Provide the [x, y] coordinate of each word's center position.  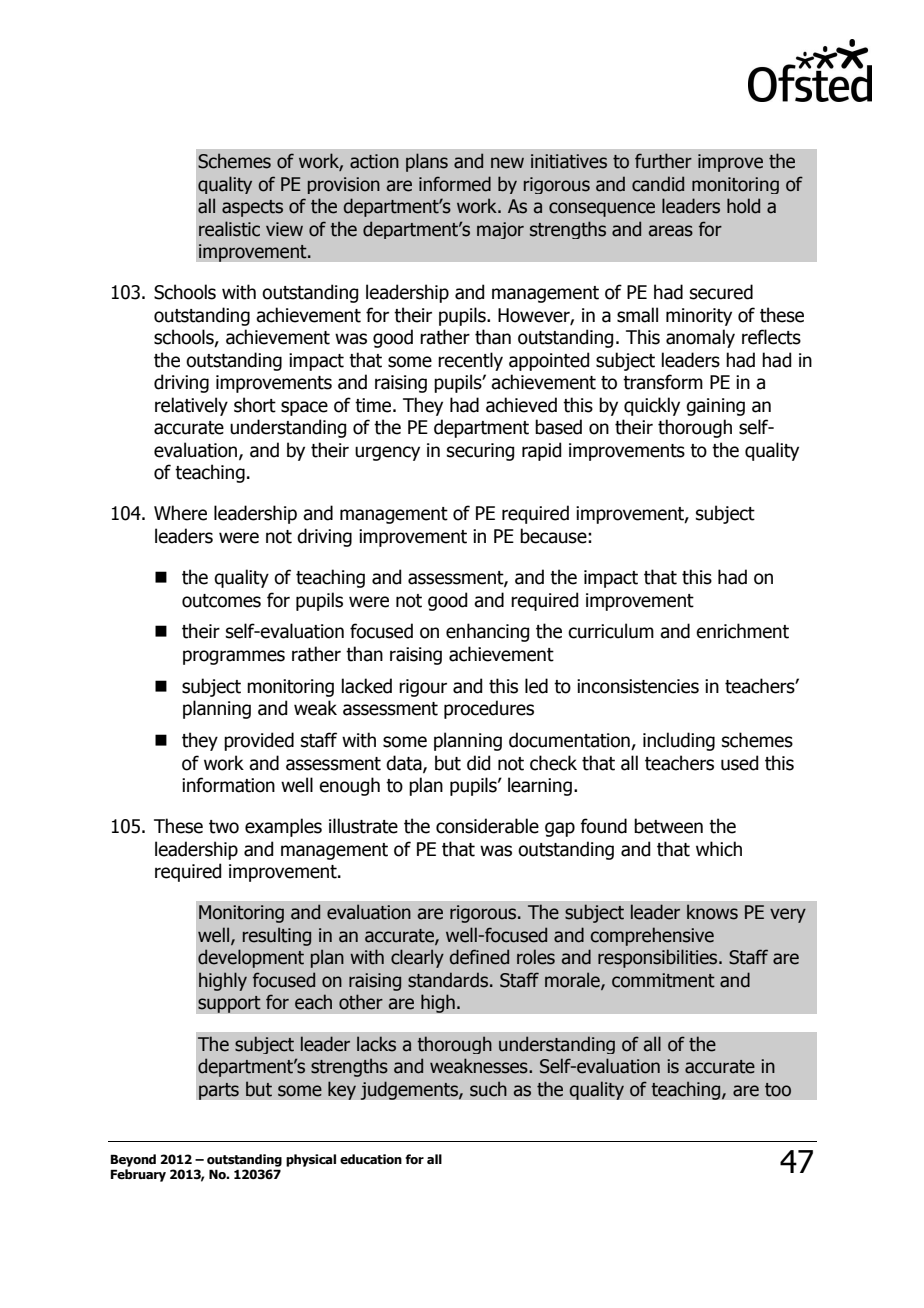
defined [479, 957]
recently [470, 361]
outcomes [221, 601]
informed [455, 184]
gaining [715, 407]
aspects [252, 208]
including [679, 741]
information [228, 785]
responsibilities [659, 958]
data [405, 763]
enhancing [487, 632]
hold [743, 206]
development [251, 958]
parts [219, 1091]
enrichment [742, 631]
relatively [191, 406]
